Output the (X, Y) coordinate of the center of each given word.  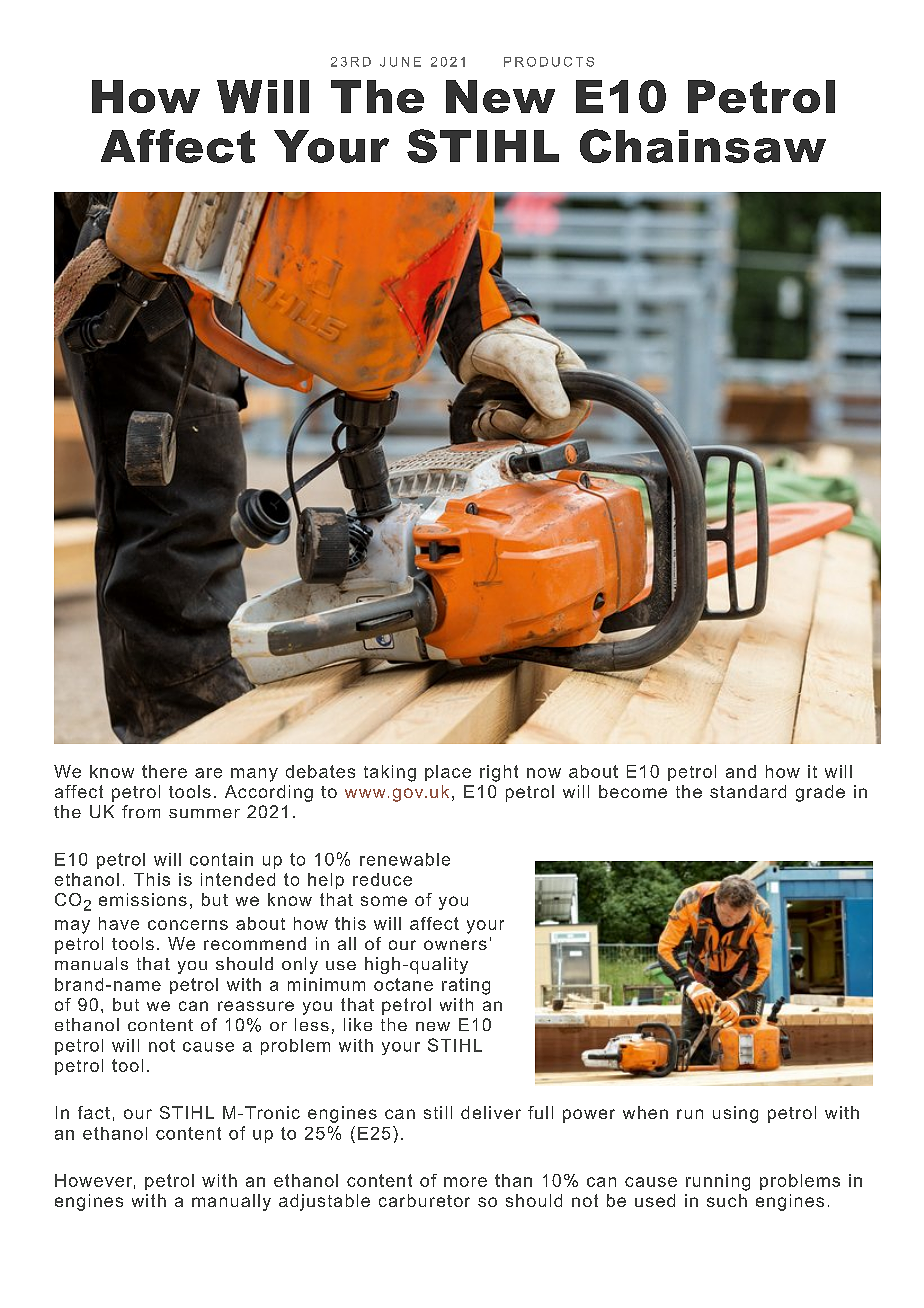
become (633, 791)
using (735, 1114)
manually (231, 1202)
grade (820, 793)
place (448, 773)
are (208, 773)
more (465, 1182)
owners (455, 945)
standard (748, 791)
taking (390, 773)
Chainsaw (703, 146)
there (164, 771)
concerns (188, 925)
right (499, 773)
